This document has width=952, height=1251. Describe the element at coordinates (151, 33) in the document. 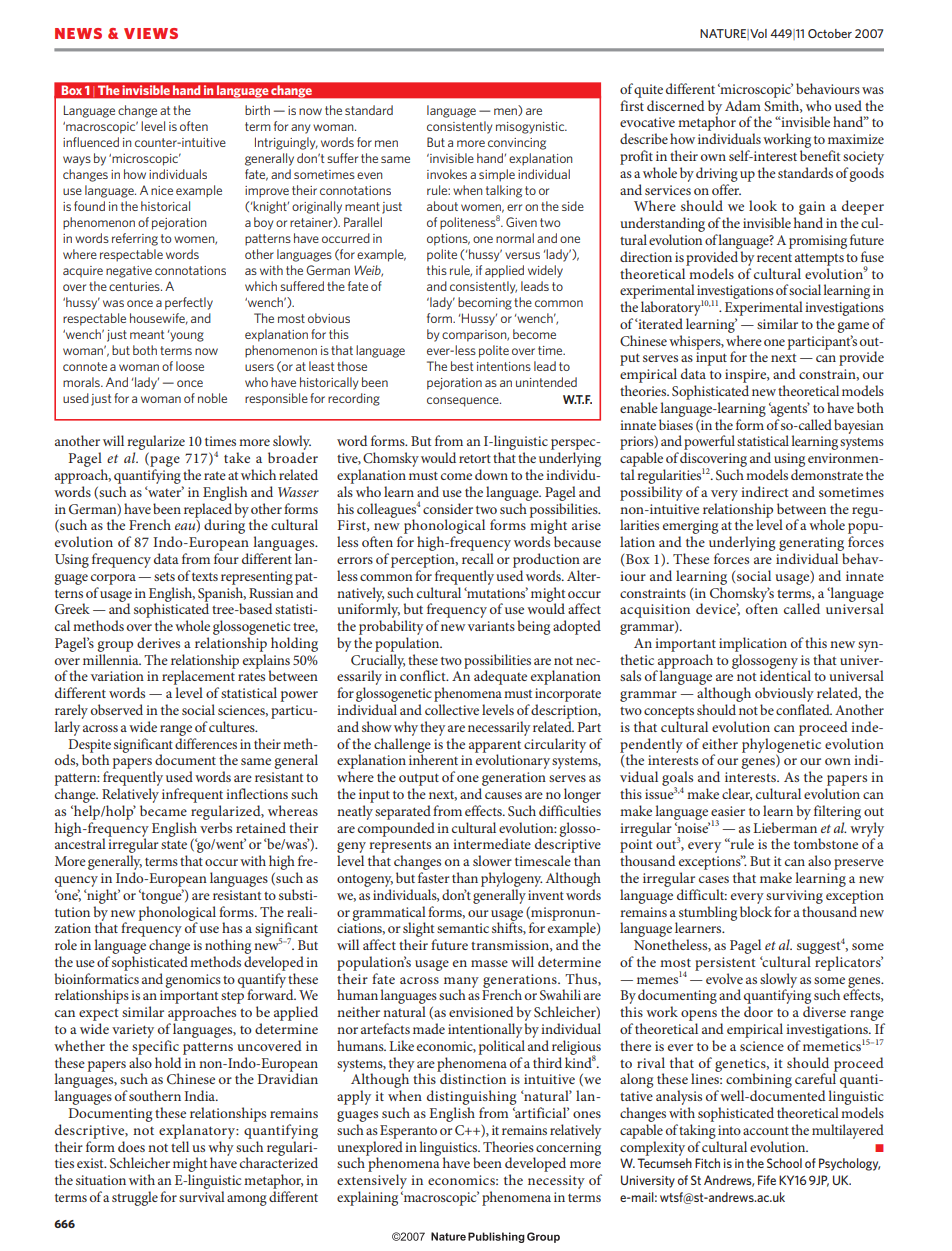

I see `VIEWS` at that location.
